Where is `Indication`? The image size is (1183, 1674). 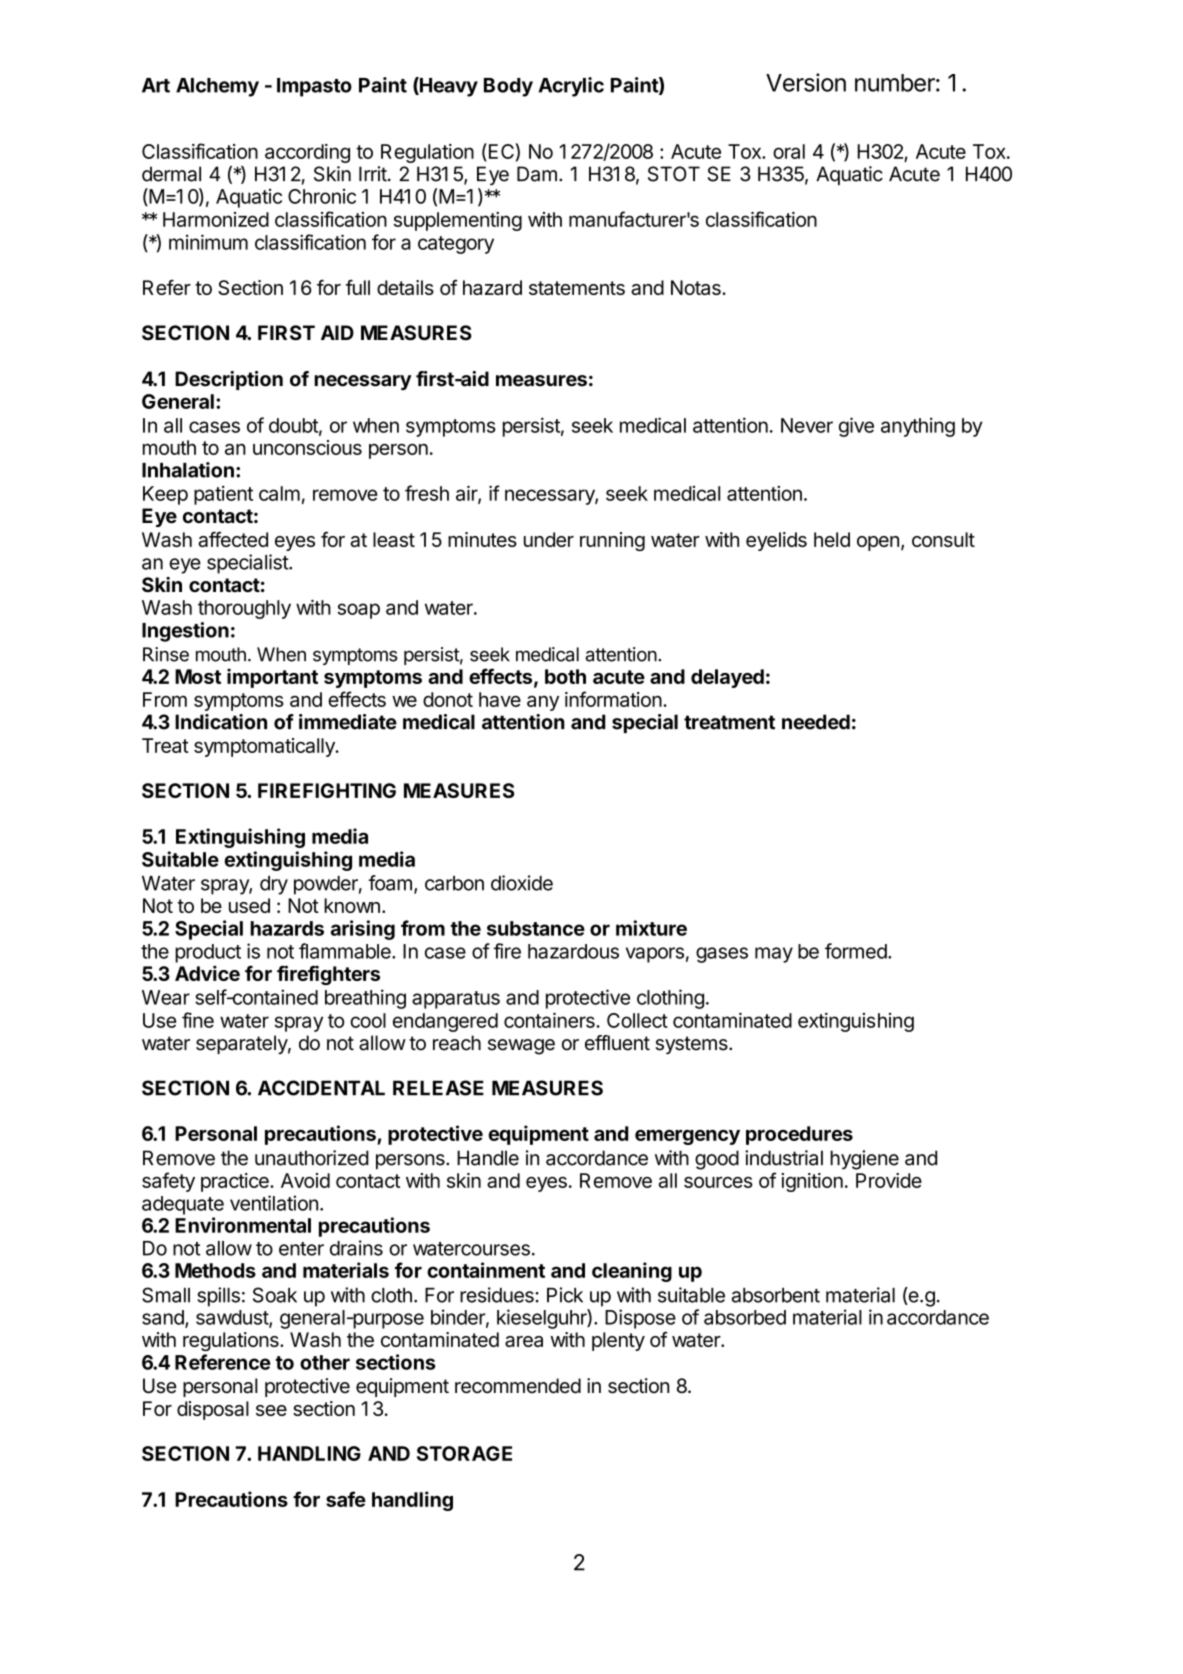
Indication is located at coordinates (221, 722).
